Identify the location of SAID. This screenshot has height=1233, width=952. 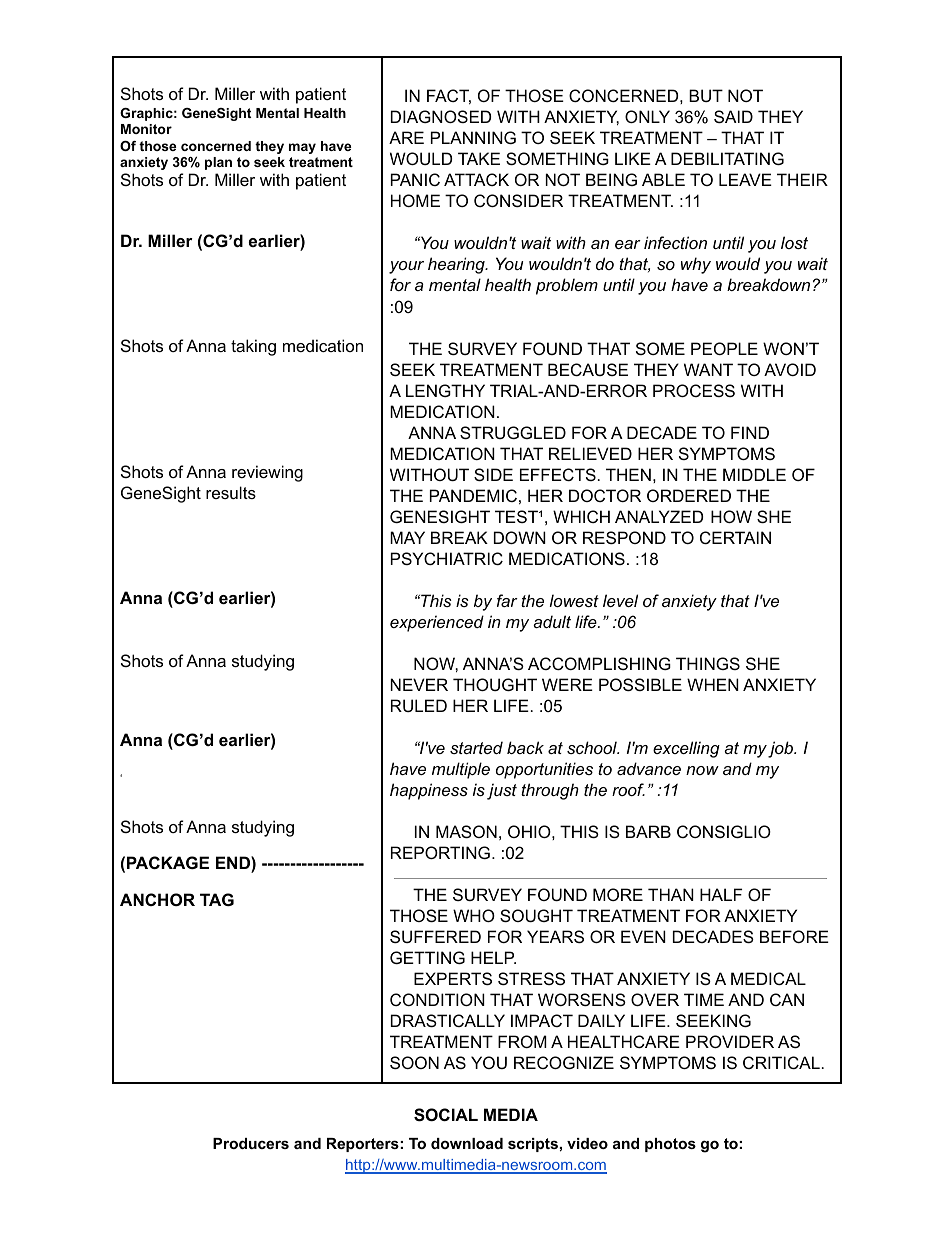
(733, 116).
